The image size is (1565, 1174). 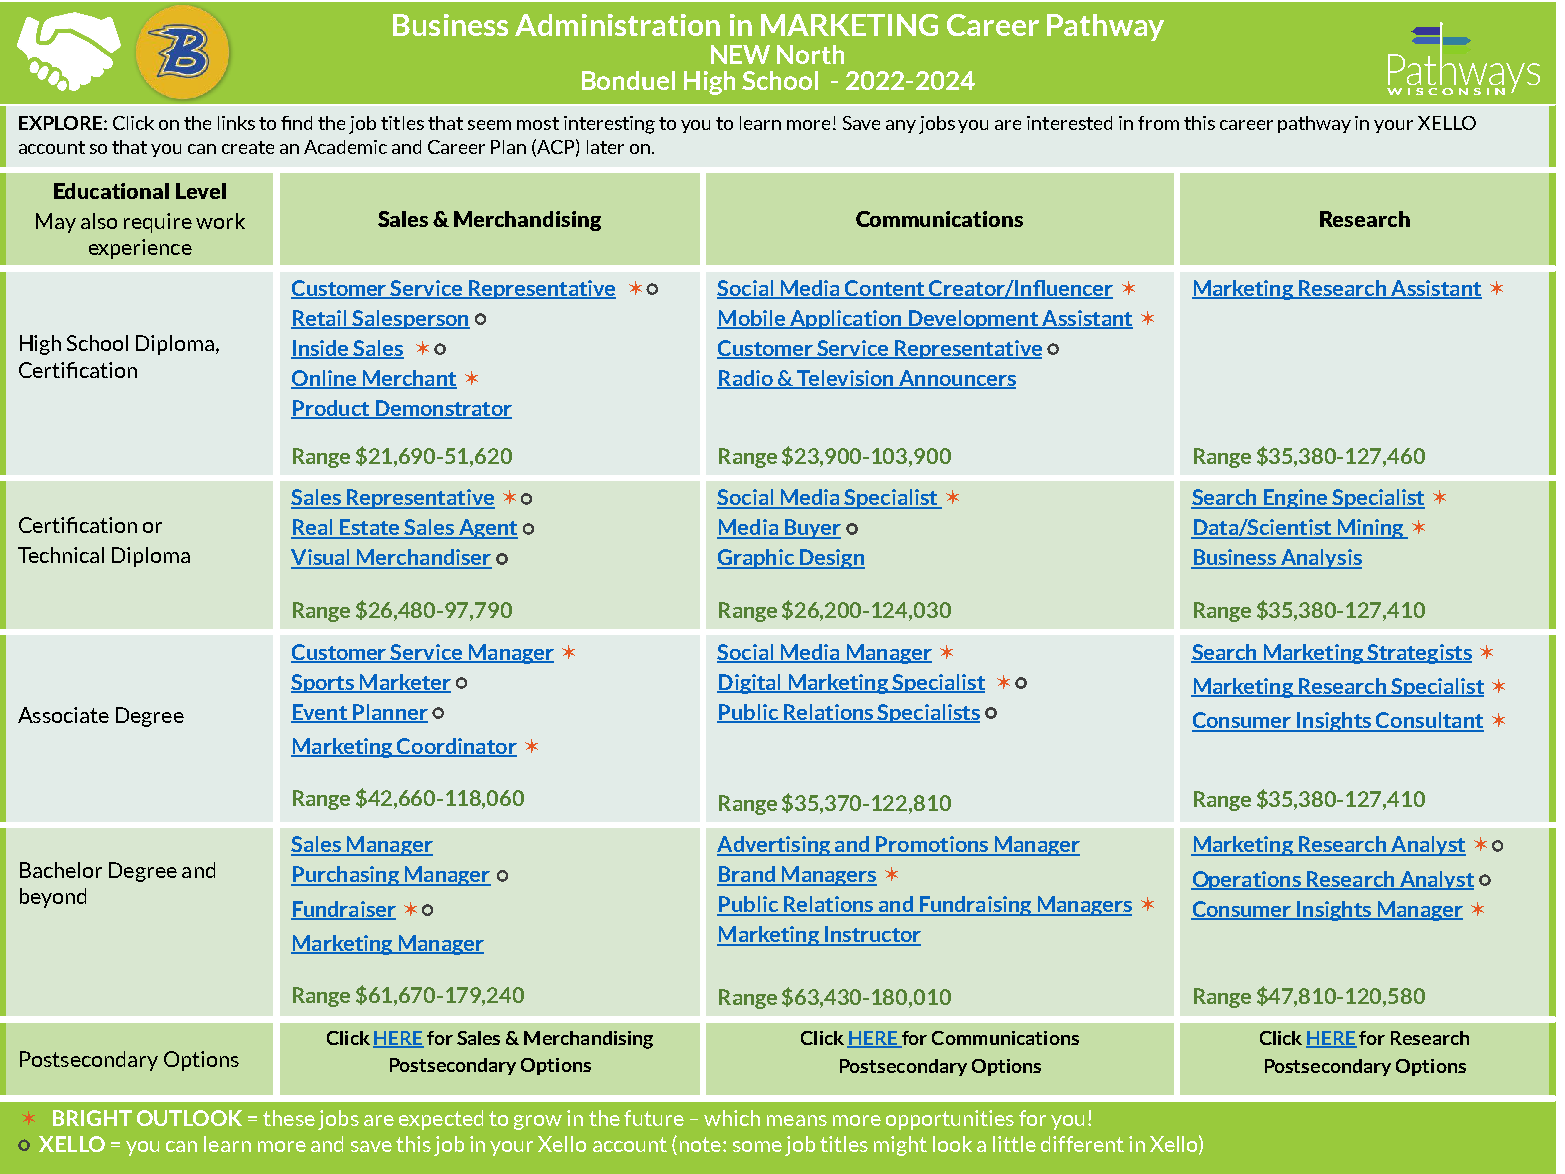 I want to click on from, so click(x=1158, y=123).
